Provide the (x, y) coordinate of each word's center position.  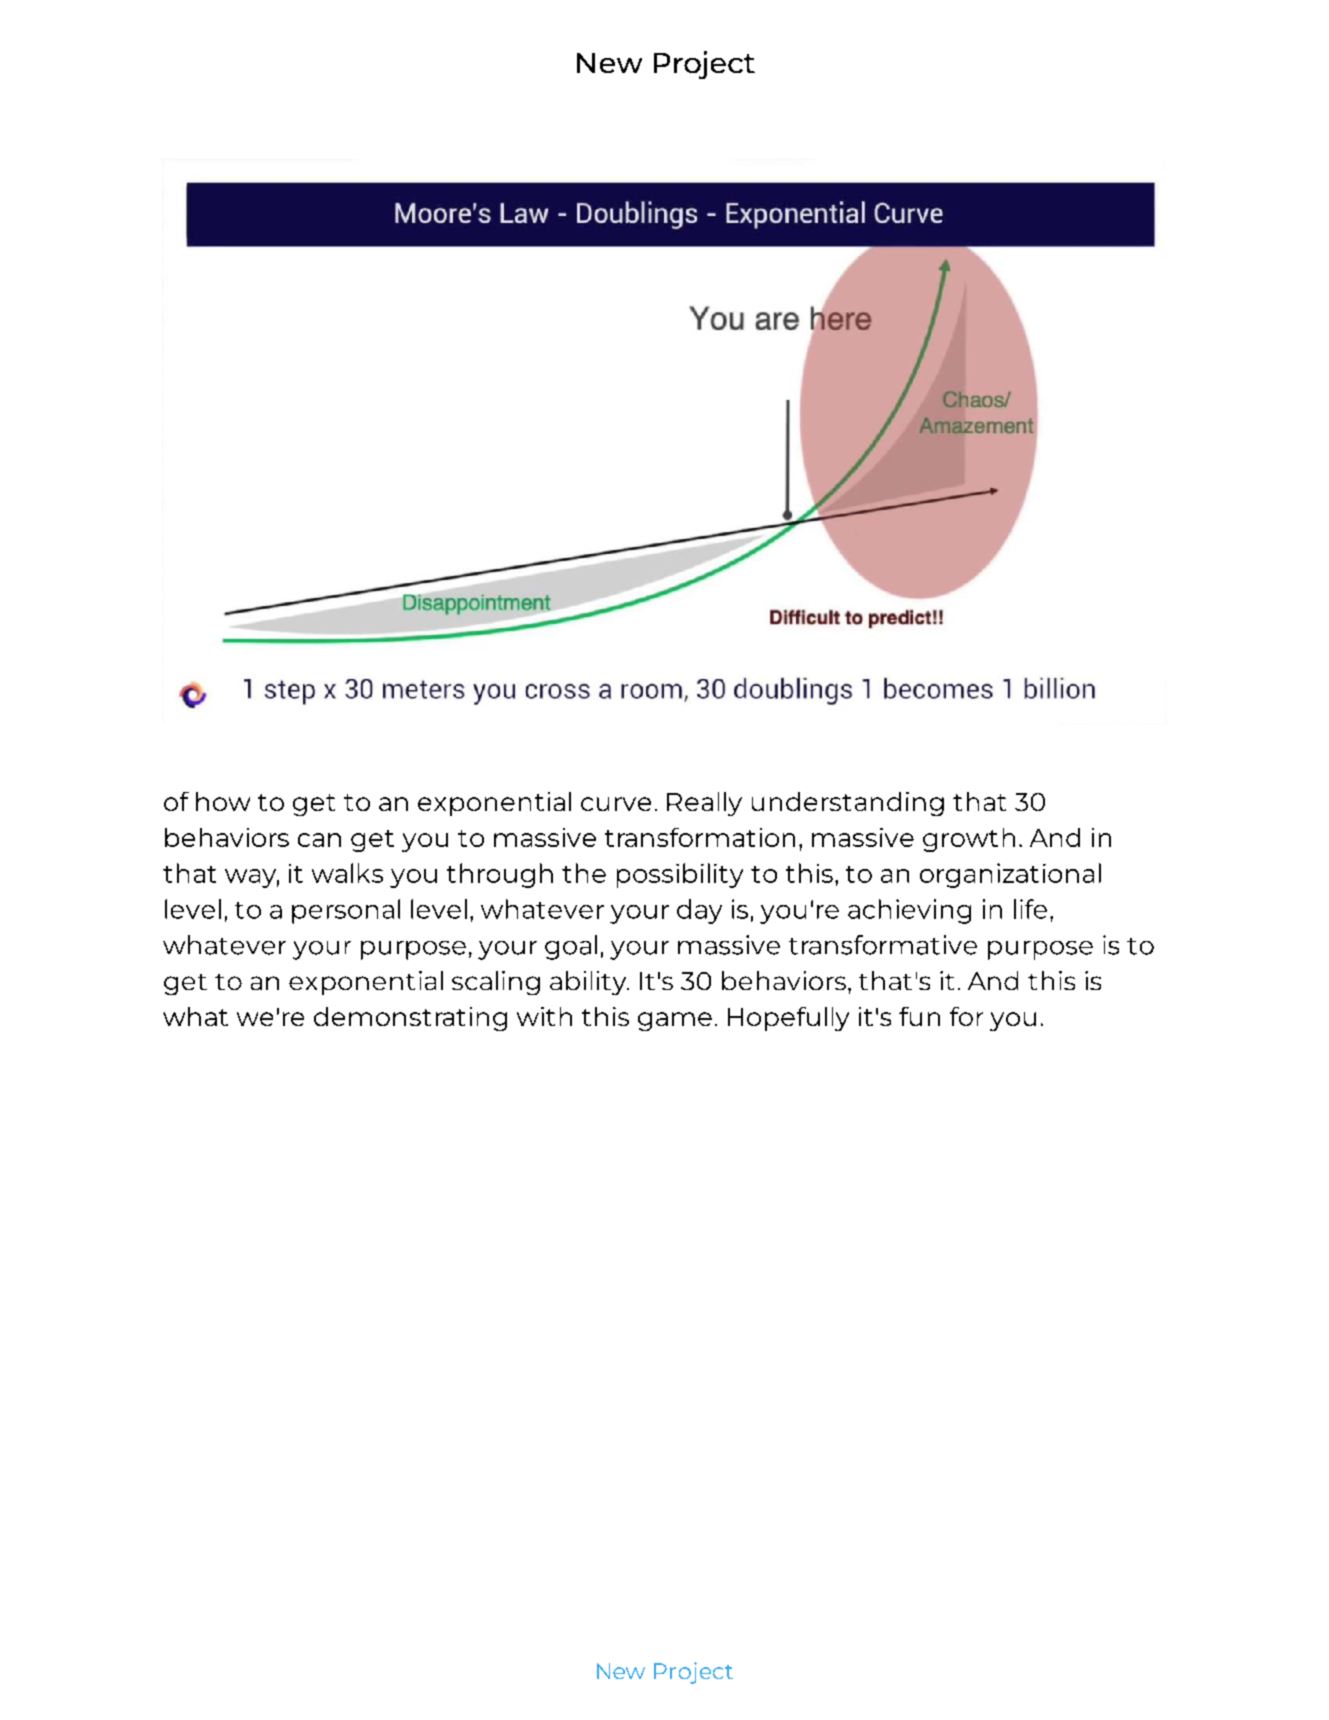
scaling (496, 983)
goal (571, 947)
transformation (700, 837)
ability (589, 983)
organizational (1010, 875)
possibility (680, 875)
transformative (883, 945)
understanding (848, 804)
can (319, 840)
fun (919, 1016)
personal (346, 911)
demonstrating (410, 1019)
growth (969, 840)
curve (616, 804)
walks (347, 873)
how (223, 801)
